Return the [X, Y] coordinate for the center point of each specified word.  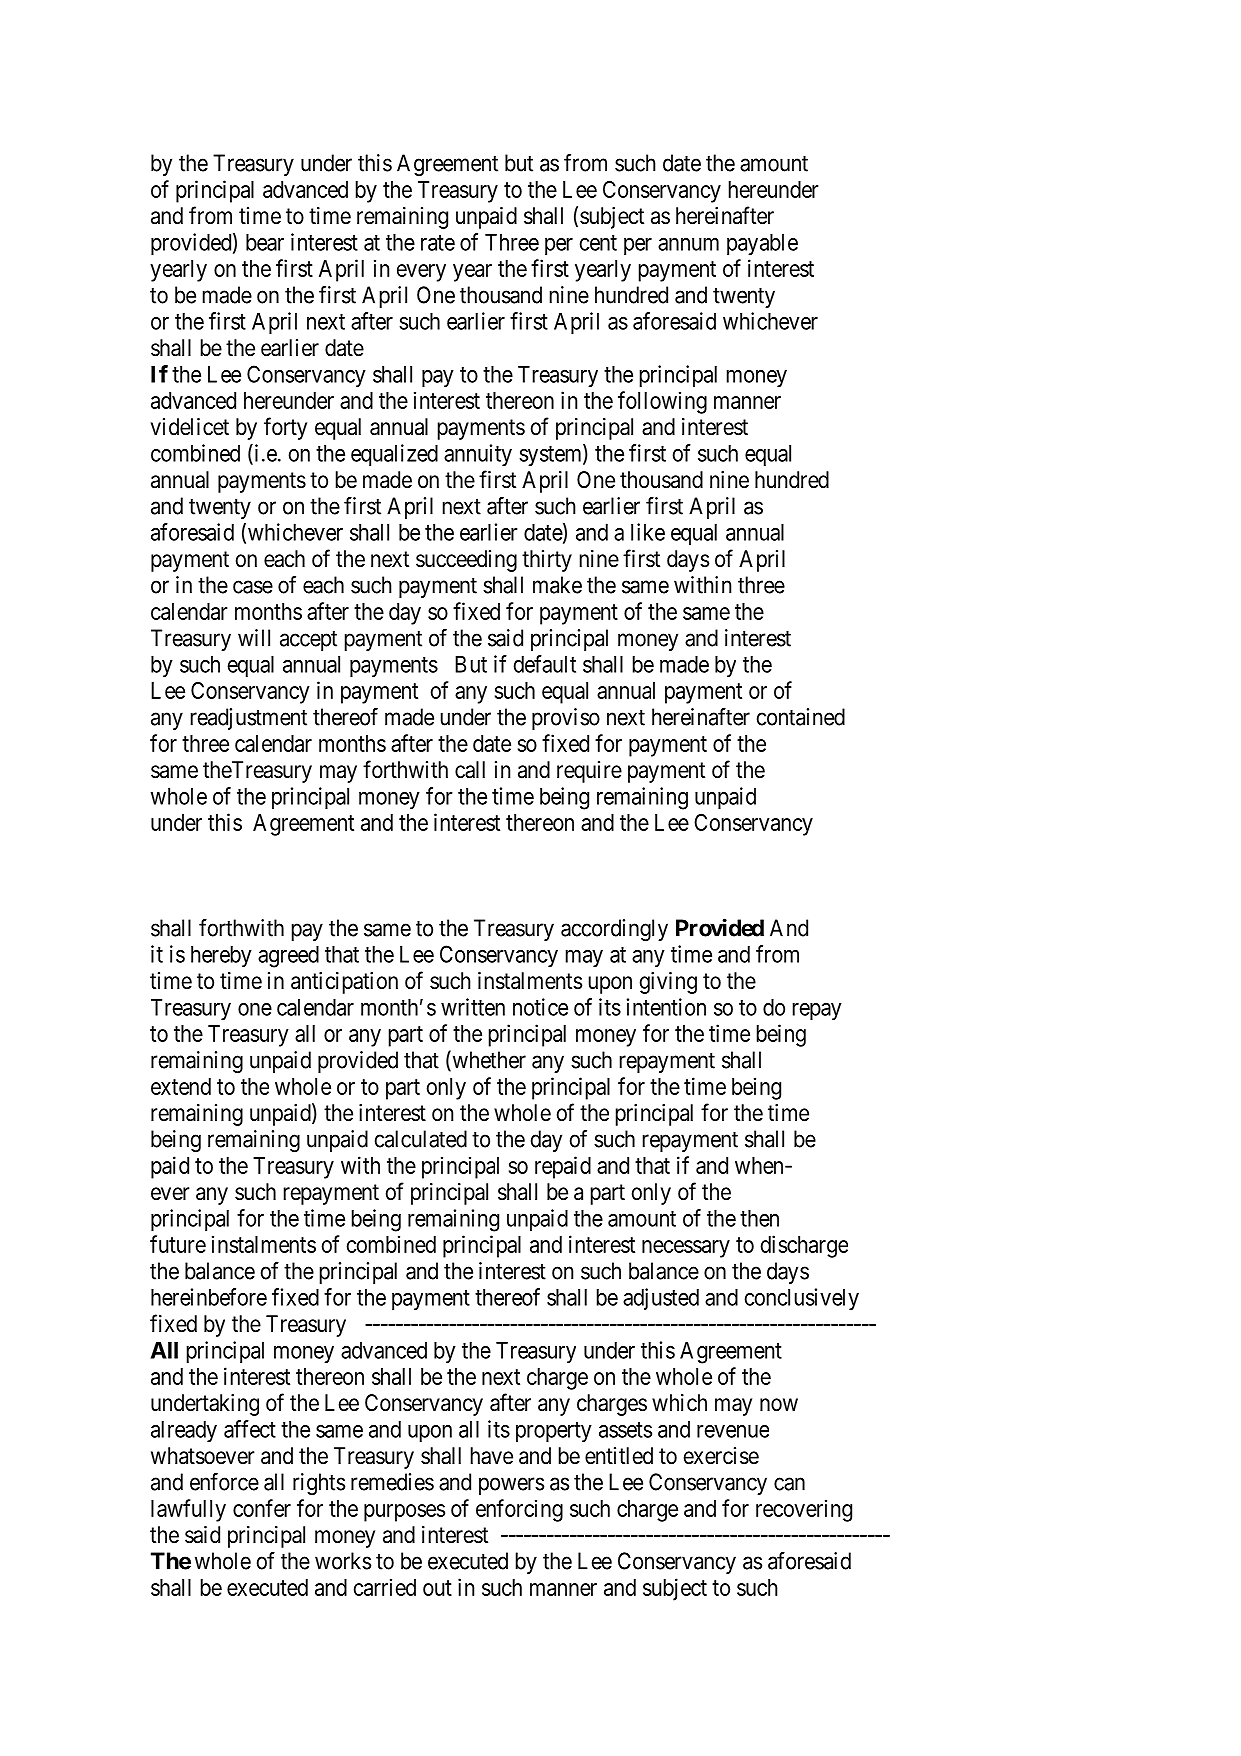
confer [262, 1508]
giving [668, 983]
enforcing [519, 1510]
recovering [804, 1510]
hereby [221, 957]
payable [762, 244]
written [473, 1007]
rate [438, 243]
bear [265, 242]
